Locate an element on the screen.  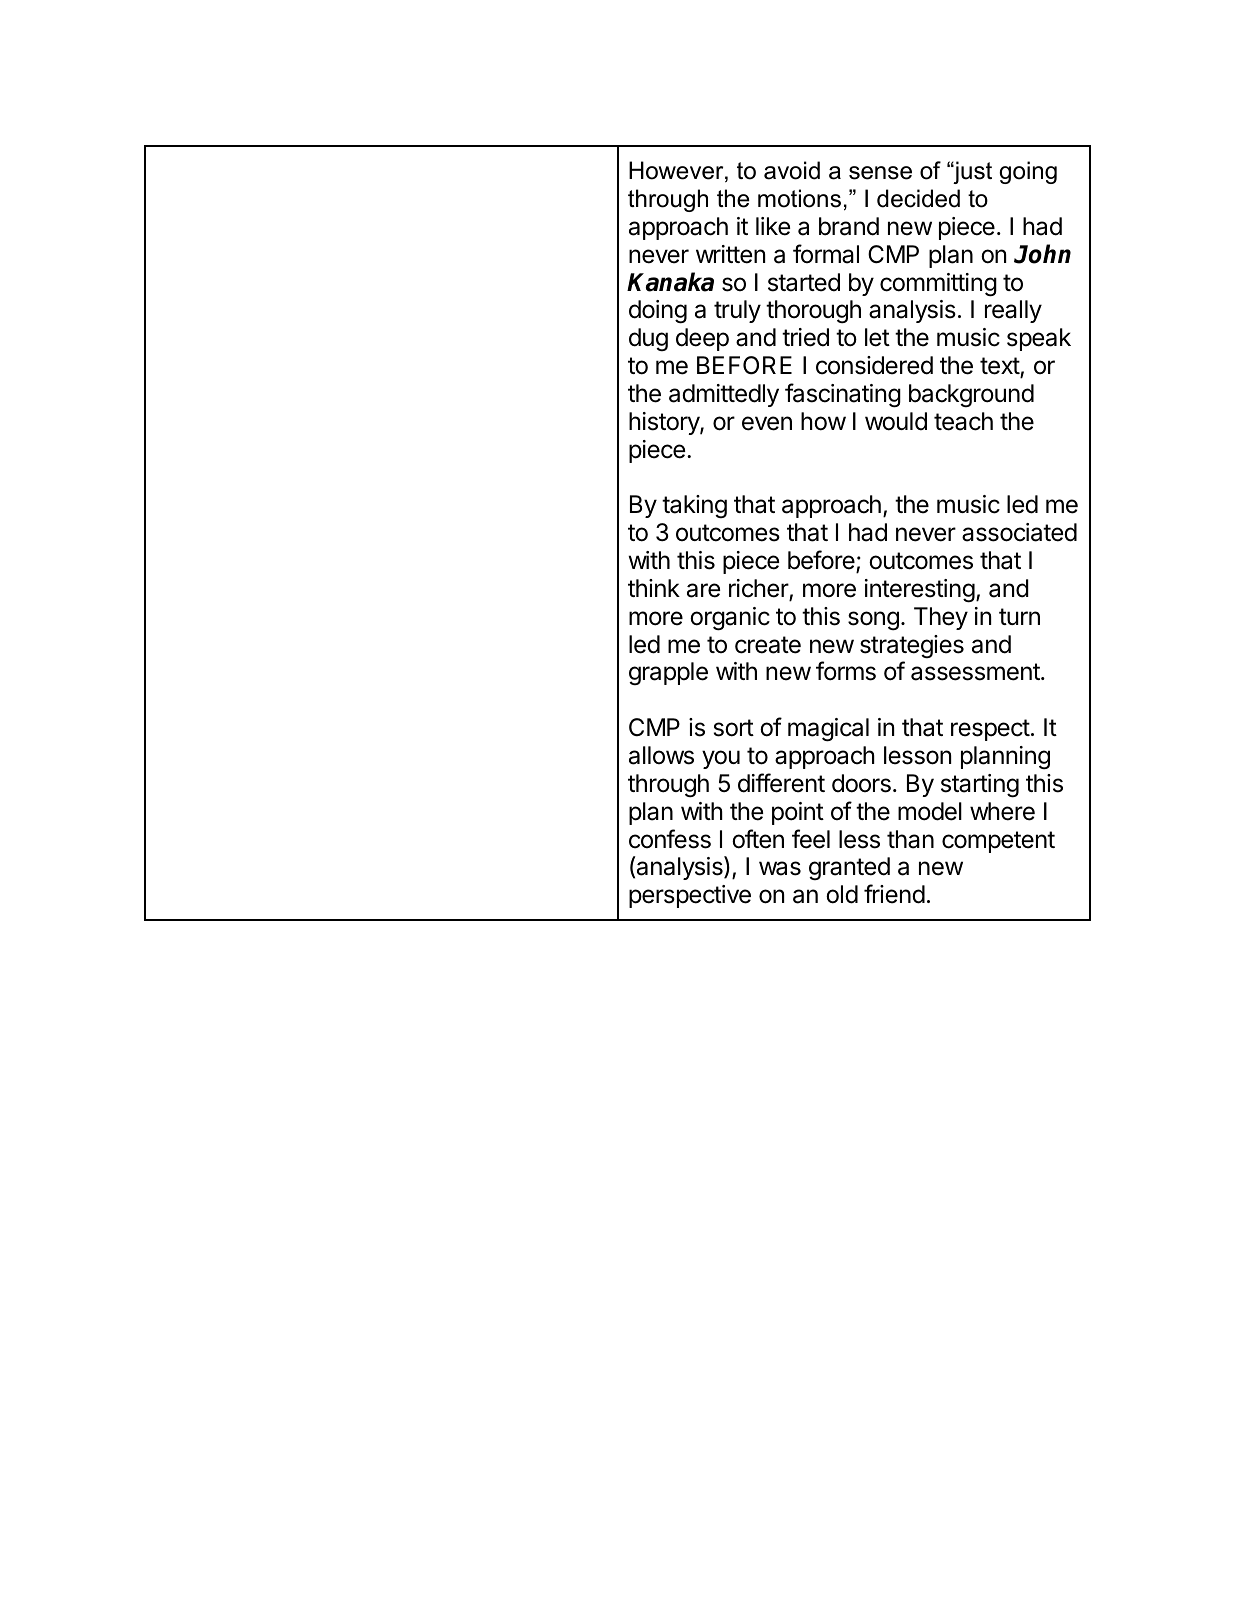
brand is located at coordinates (849, 226).
